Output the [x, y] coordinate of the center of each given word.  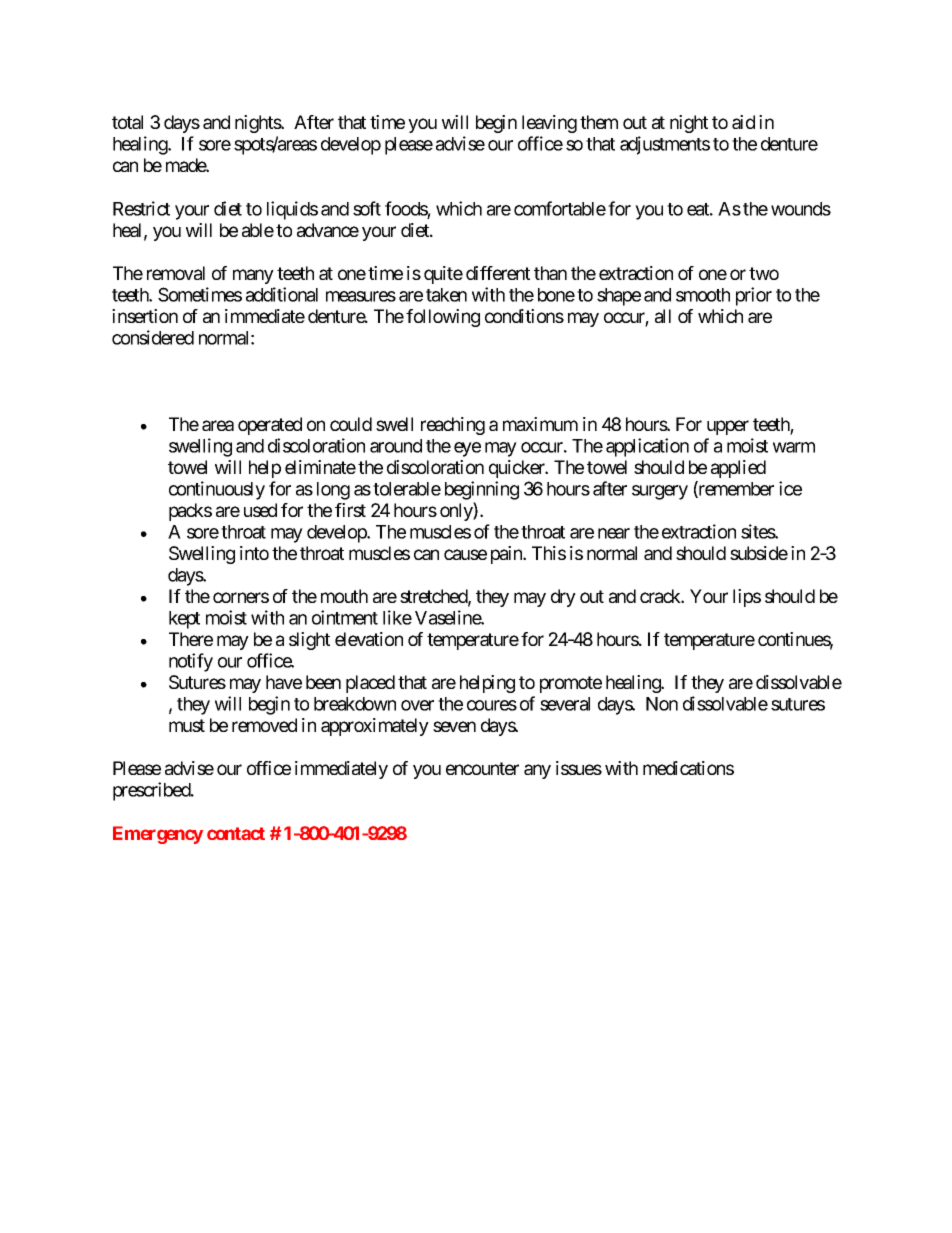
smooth [703, 295]
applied [738, 469]
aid [743, 122]
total [127, 122]
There [191, 639]
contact [236, 833]
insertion [145, 316]
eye [467, 449]
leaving [549, 124]
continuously [217, 490]
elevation [369, 639]
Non [662, 704]
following [443, 318]
